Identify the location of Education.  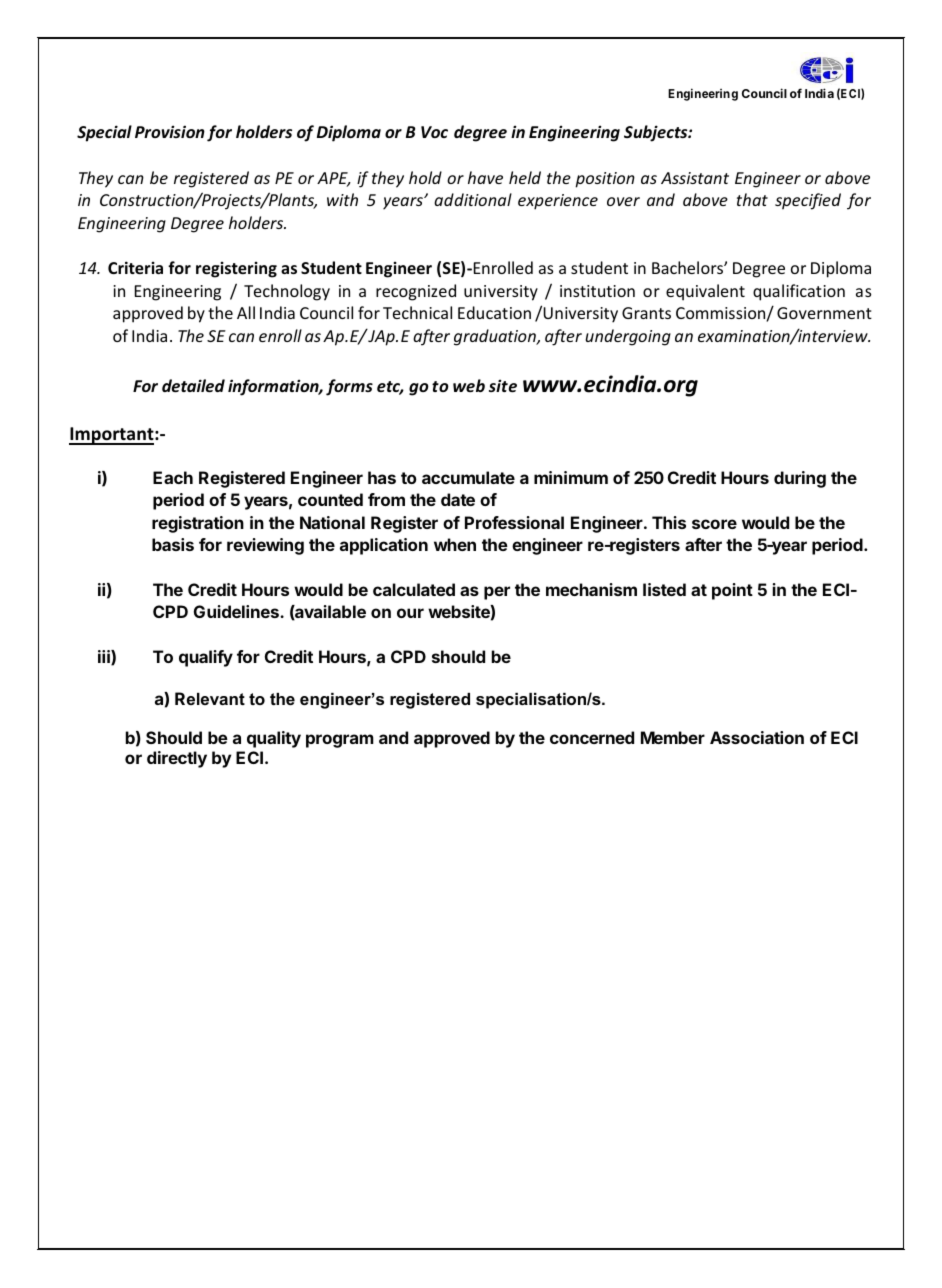
(494, 312).
